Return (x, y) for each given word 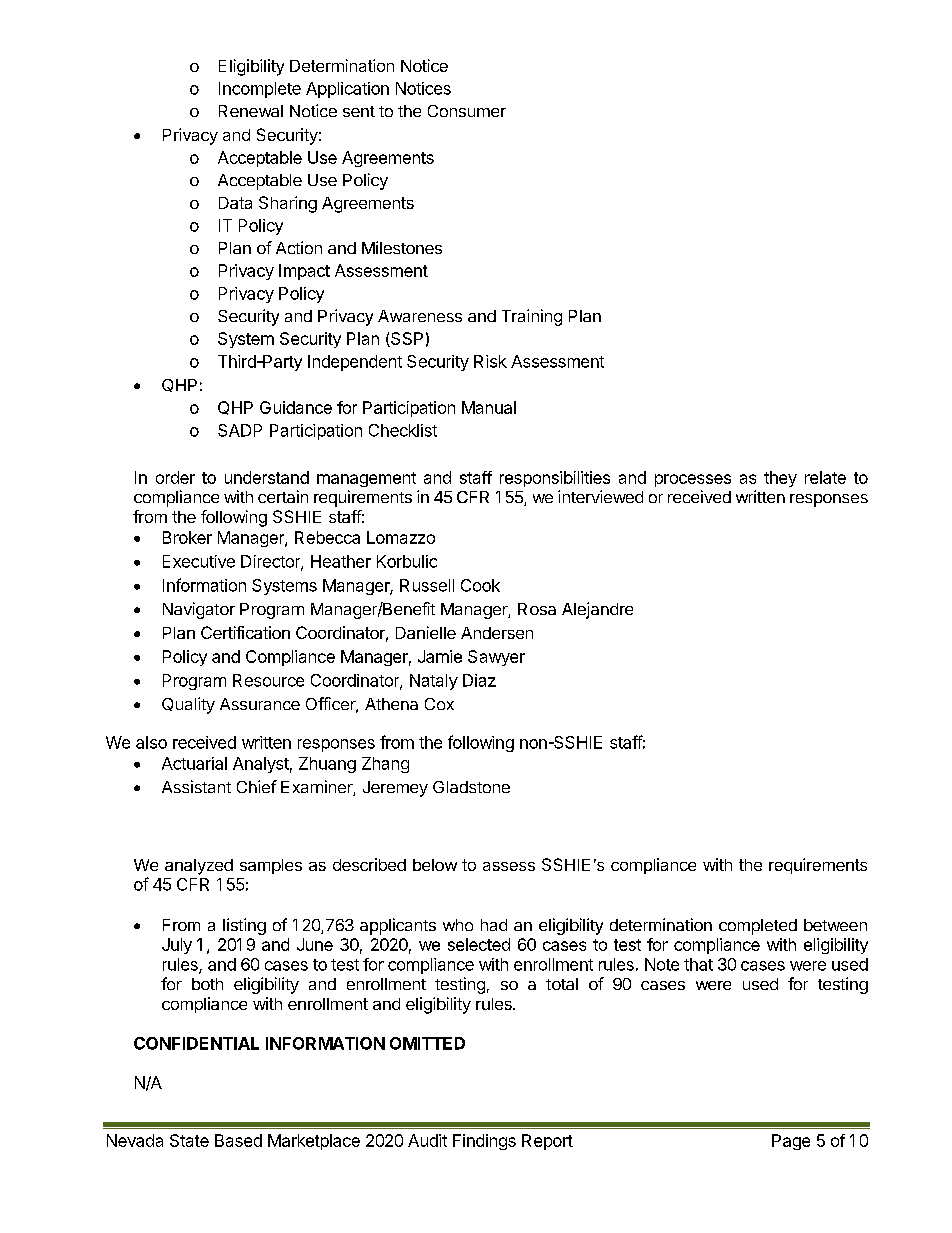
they (780, 479)
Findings (484, 1142)
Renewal (251, 111)
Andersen (497, 633)
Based (238, 1140)
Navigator (199, 610)
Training (532, 317)
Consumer (467, 111)
